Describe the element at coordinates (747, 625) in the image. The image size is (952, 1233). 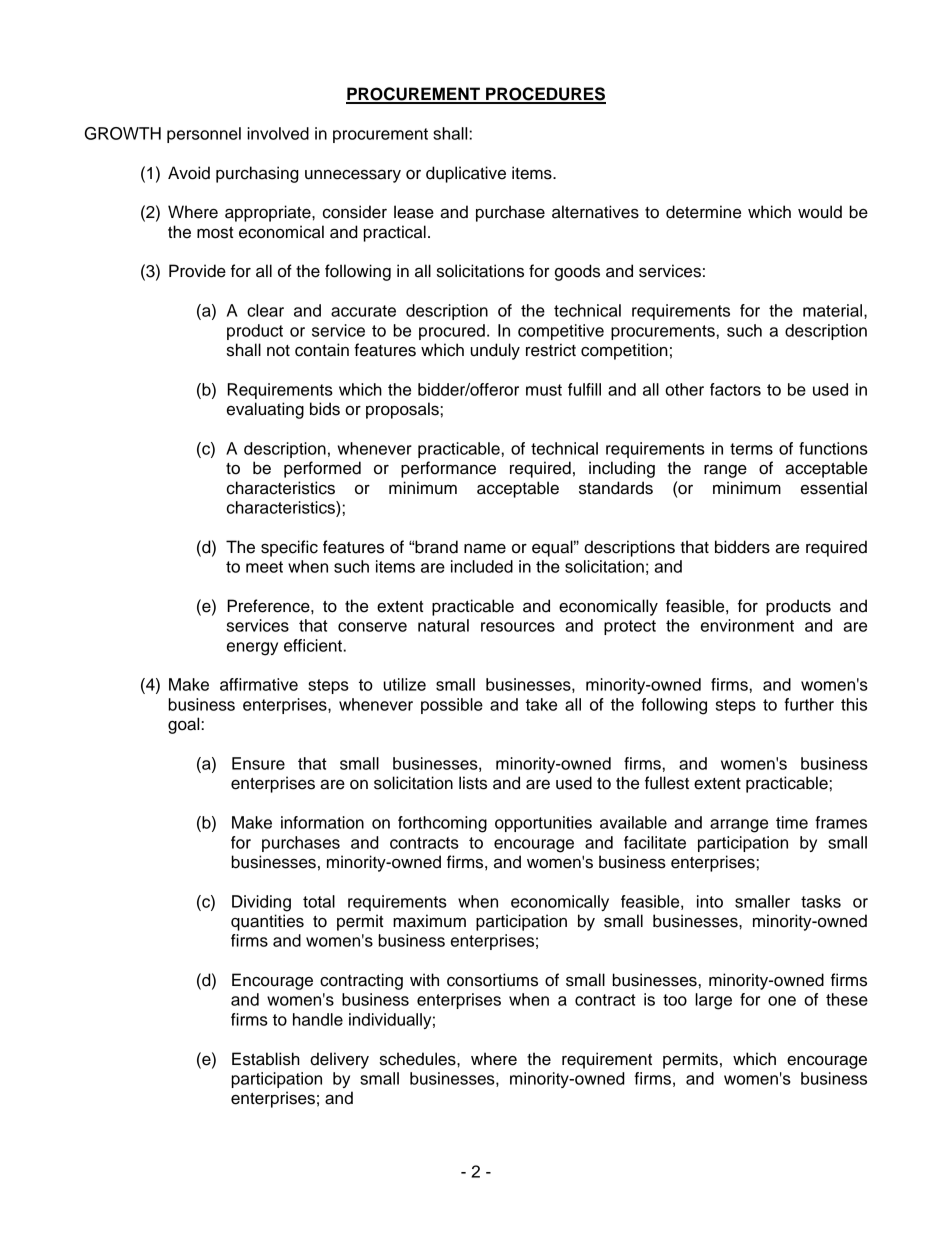
I see `environment` at that location.
